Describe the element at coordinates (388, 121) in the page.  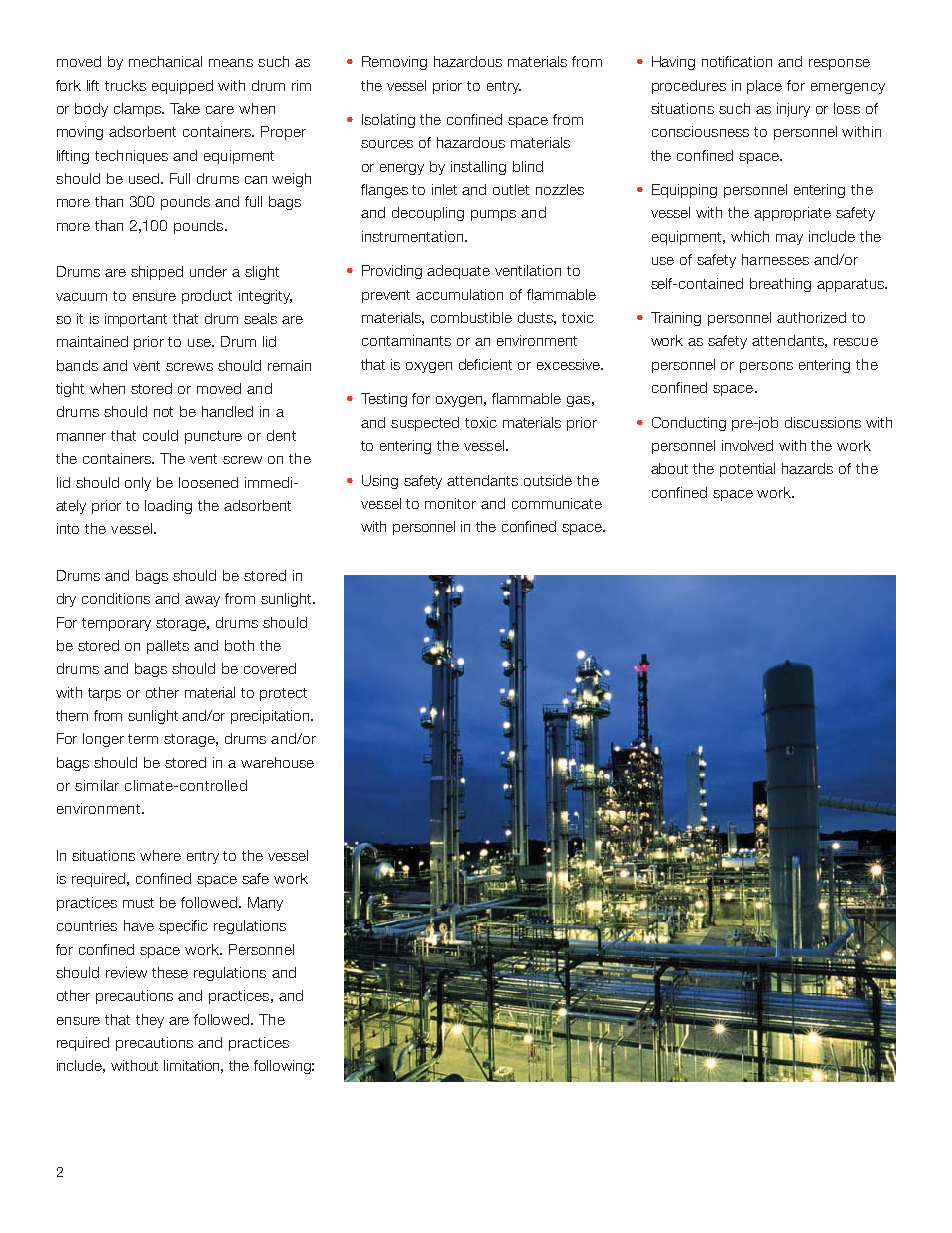
I see `Isolating` at that location.
